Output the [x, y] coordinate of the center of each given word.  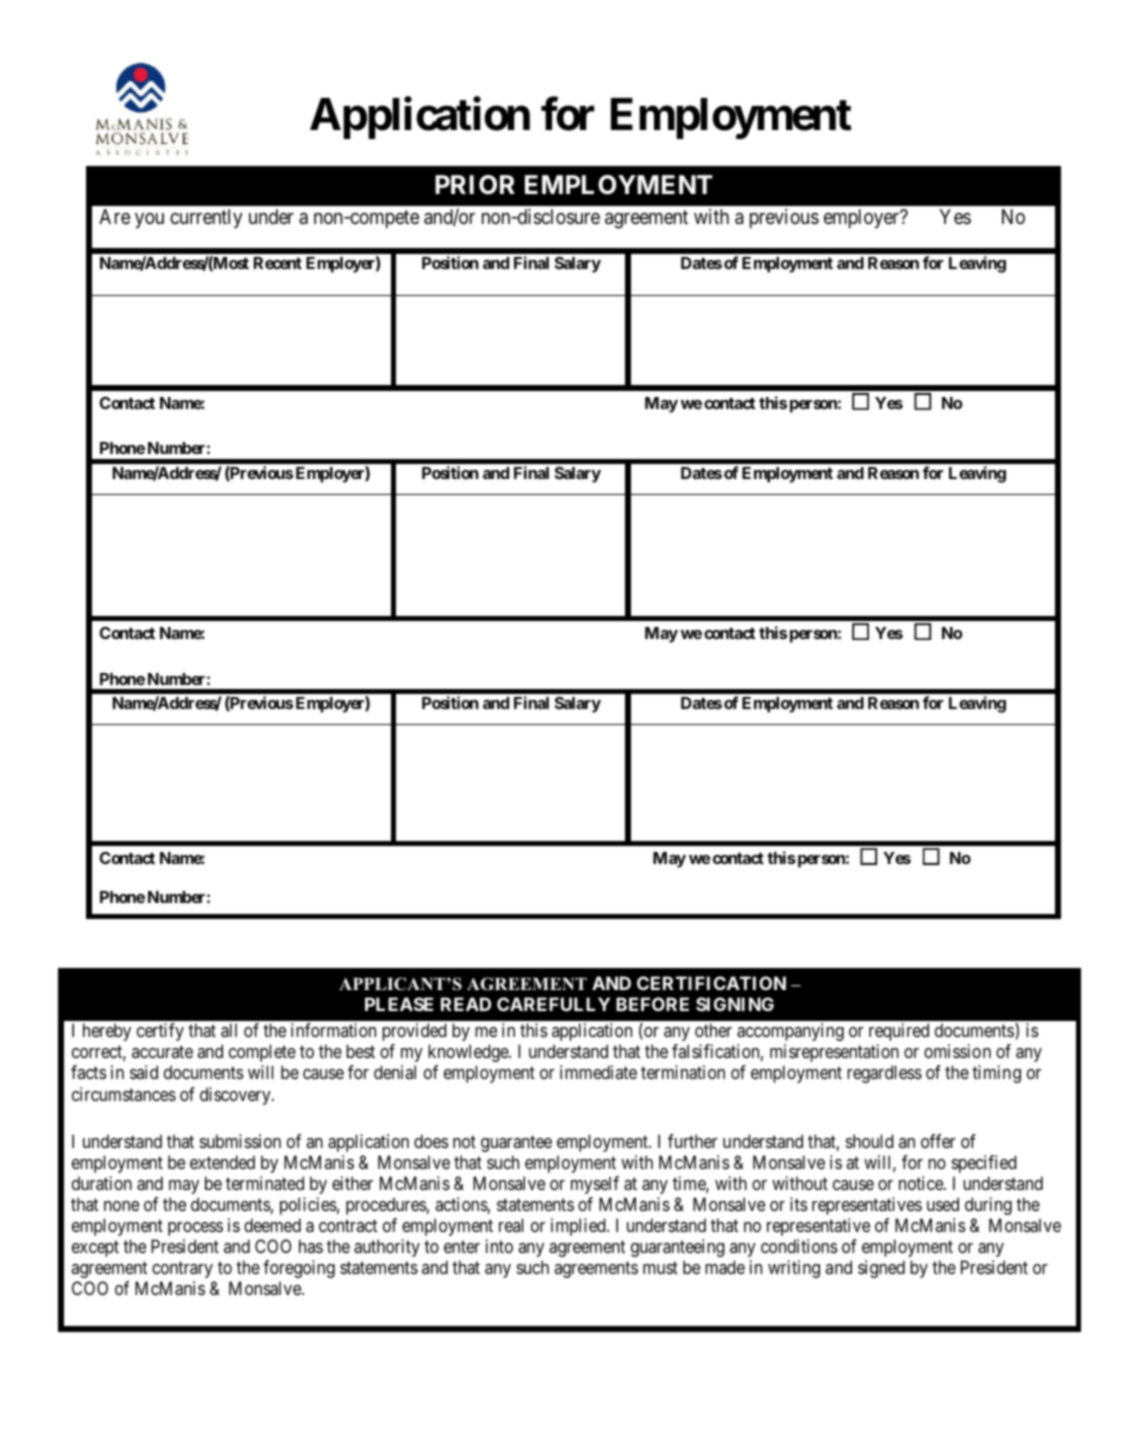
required [899, 1032]
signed [881, 1269]
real [511, 1225]
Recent [278, 263]
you [149, 220]
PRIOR [475, 185]
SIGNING [735, 1004]
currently [206, 218]
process [195, 1229]
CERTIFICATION [711, 983]
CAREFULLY [553, 1004]
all [229, 1030]
